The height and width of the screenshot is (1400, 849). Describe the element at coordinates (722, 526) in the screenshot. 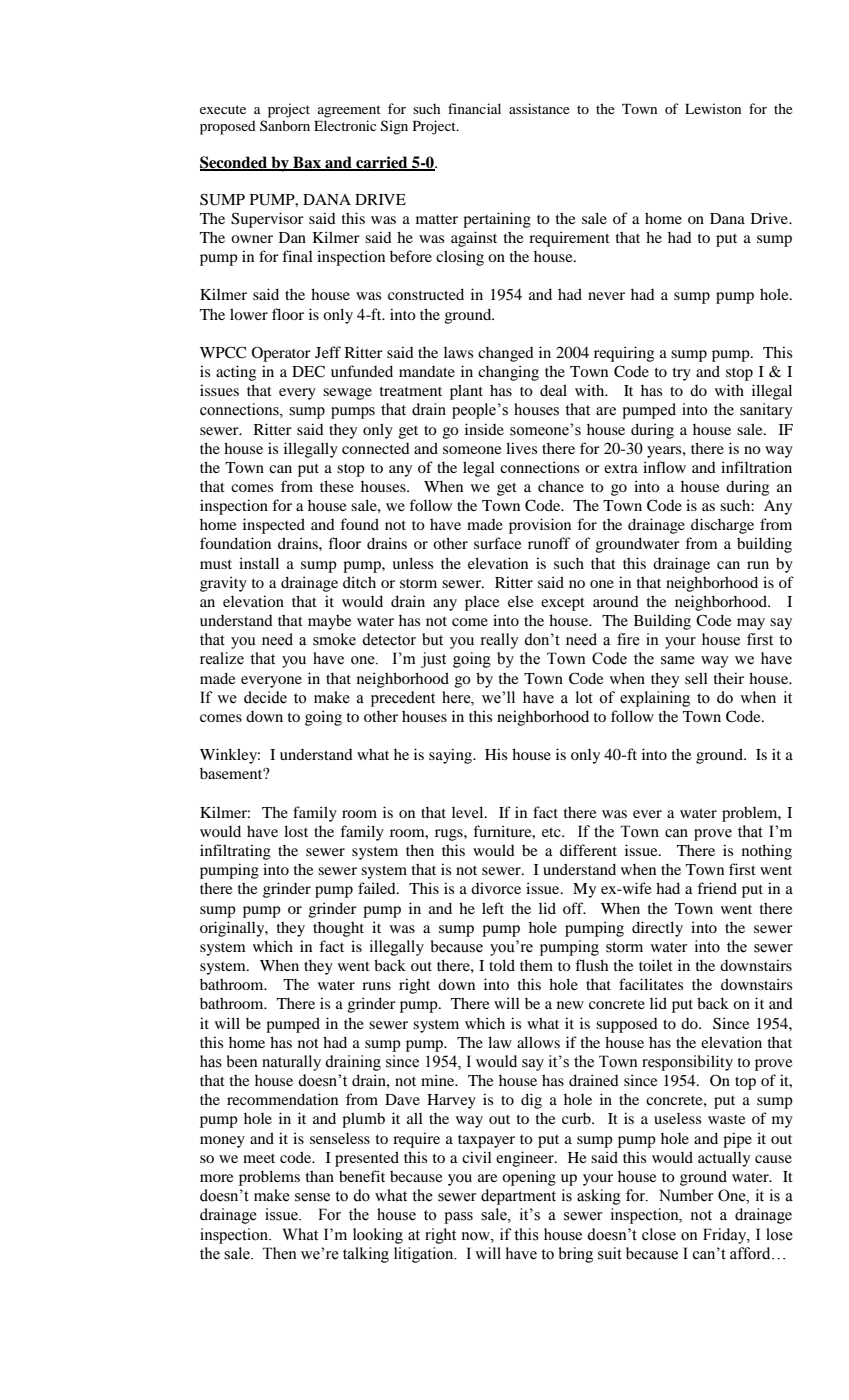

I see `discharge` at that location.
